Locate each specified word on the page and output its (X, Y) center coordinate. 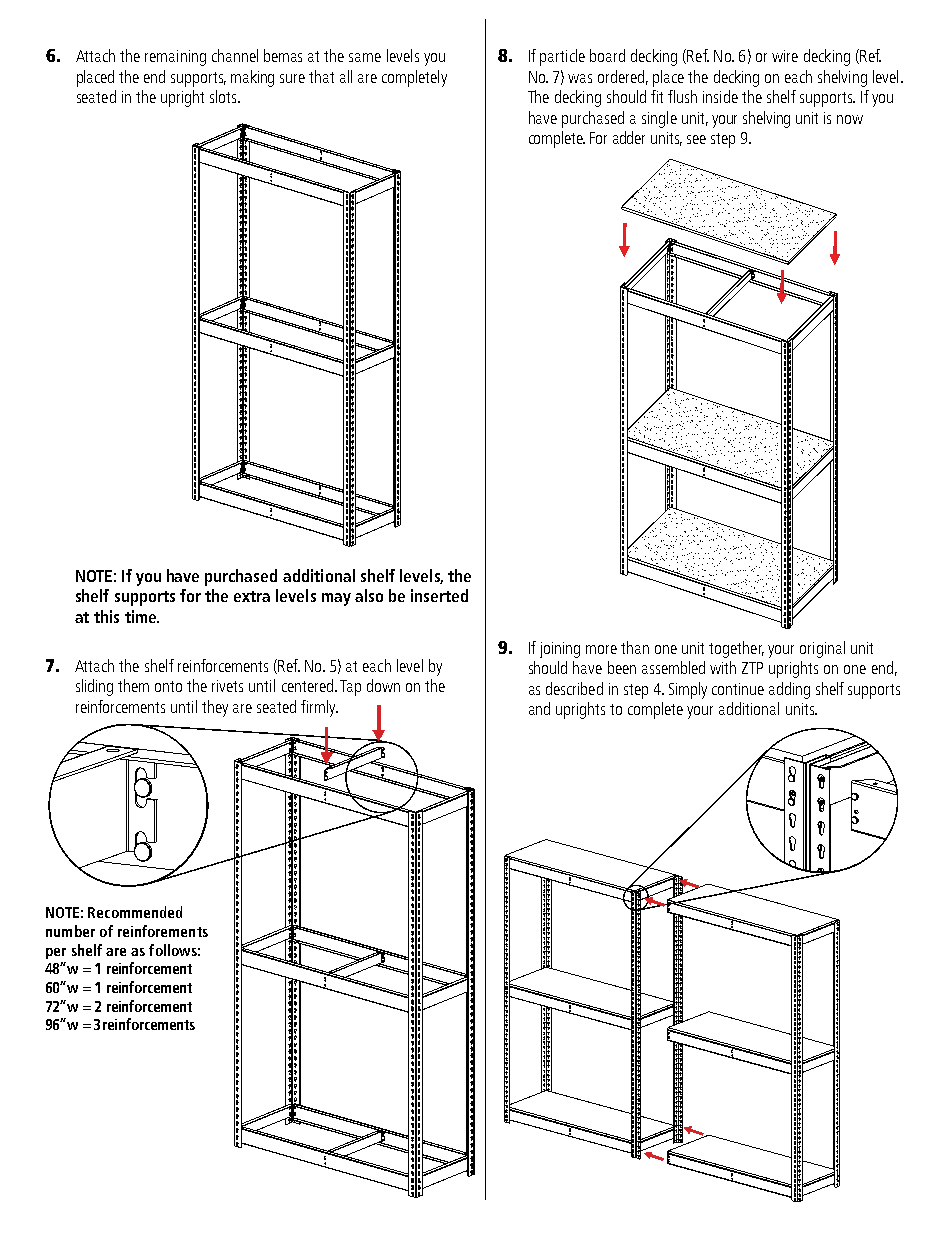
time (142, 616)
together (736, 649)
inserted (439, 595)
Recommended (135, 912)
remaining (175, 58)
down (383, 685)
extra (252, 596)
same (365, 57)
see (696, 139)
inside (720, 96)
